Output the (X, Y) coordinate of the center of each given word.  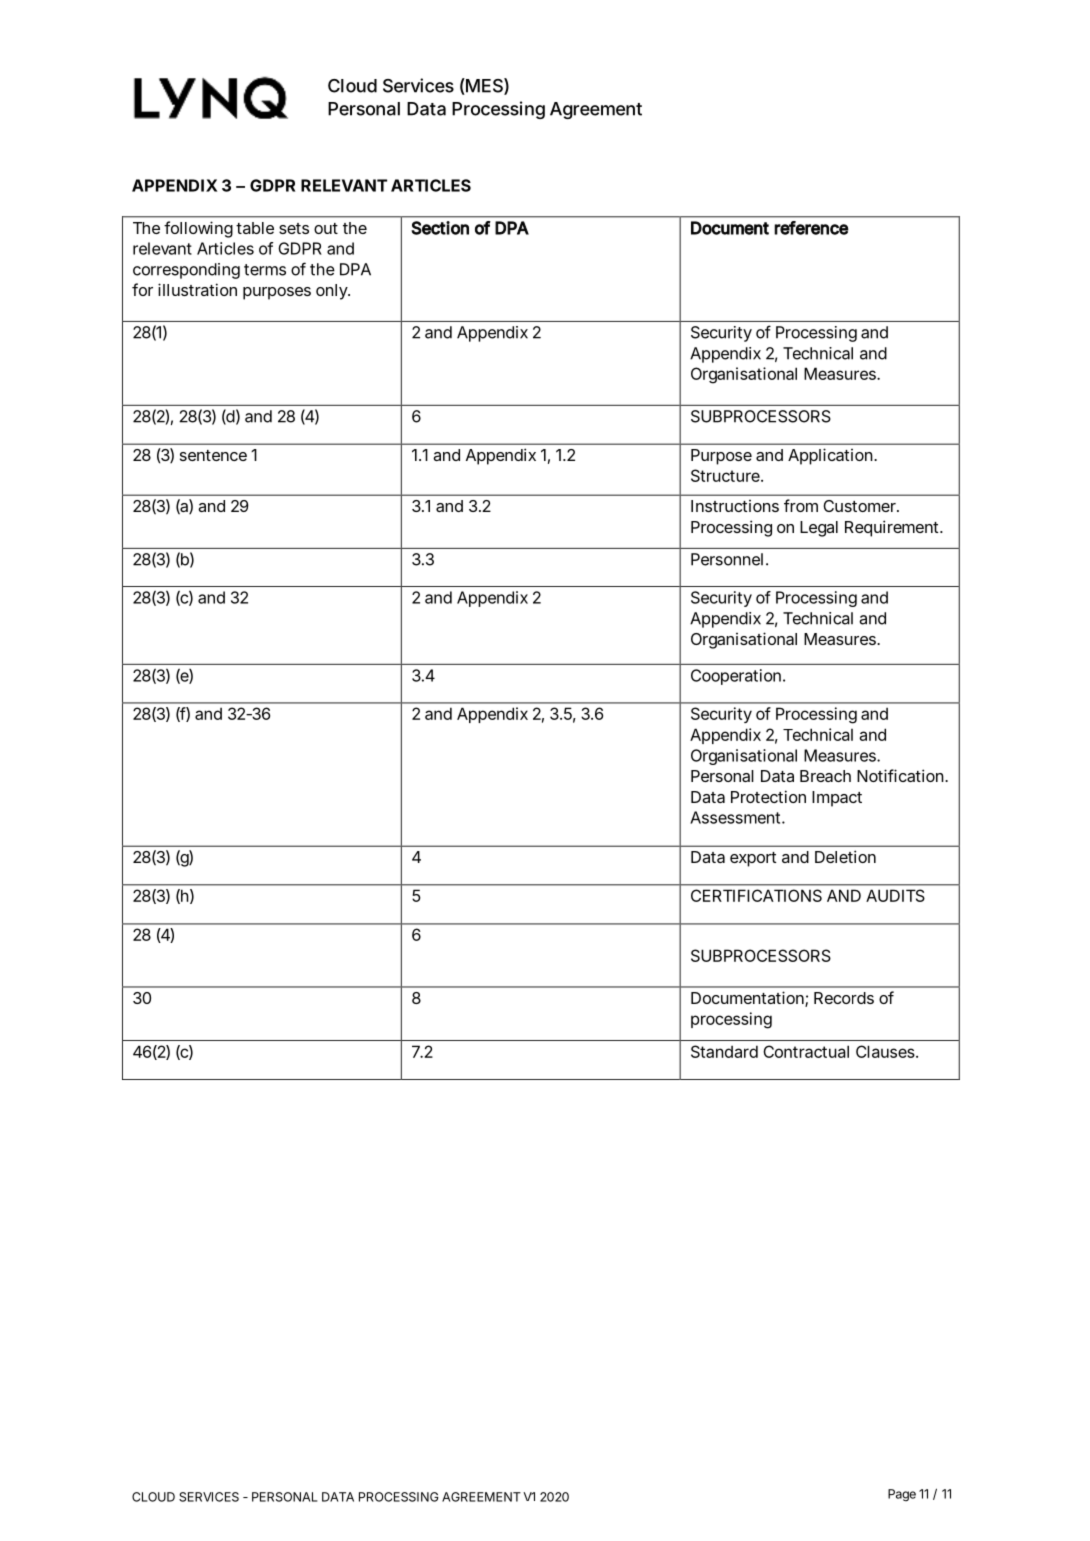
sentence (213, 455)
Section (440, 228)
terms (265, 270)
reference (811, 228)
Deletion (845, 856)
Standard (724, 1051)
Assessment (737, 817)
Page (902, 1495)
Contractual (806, 1051)
